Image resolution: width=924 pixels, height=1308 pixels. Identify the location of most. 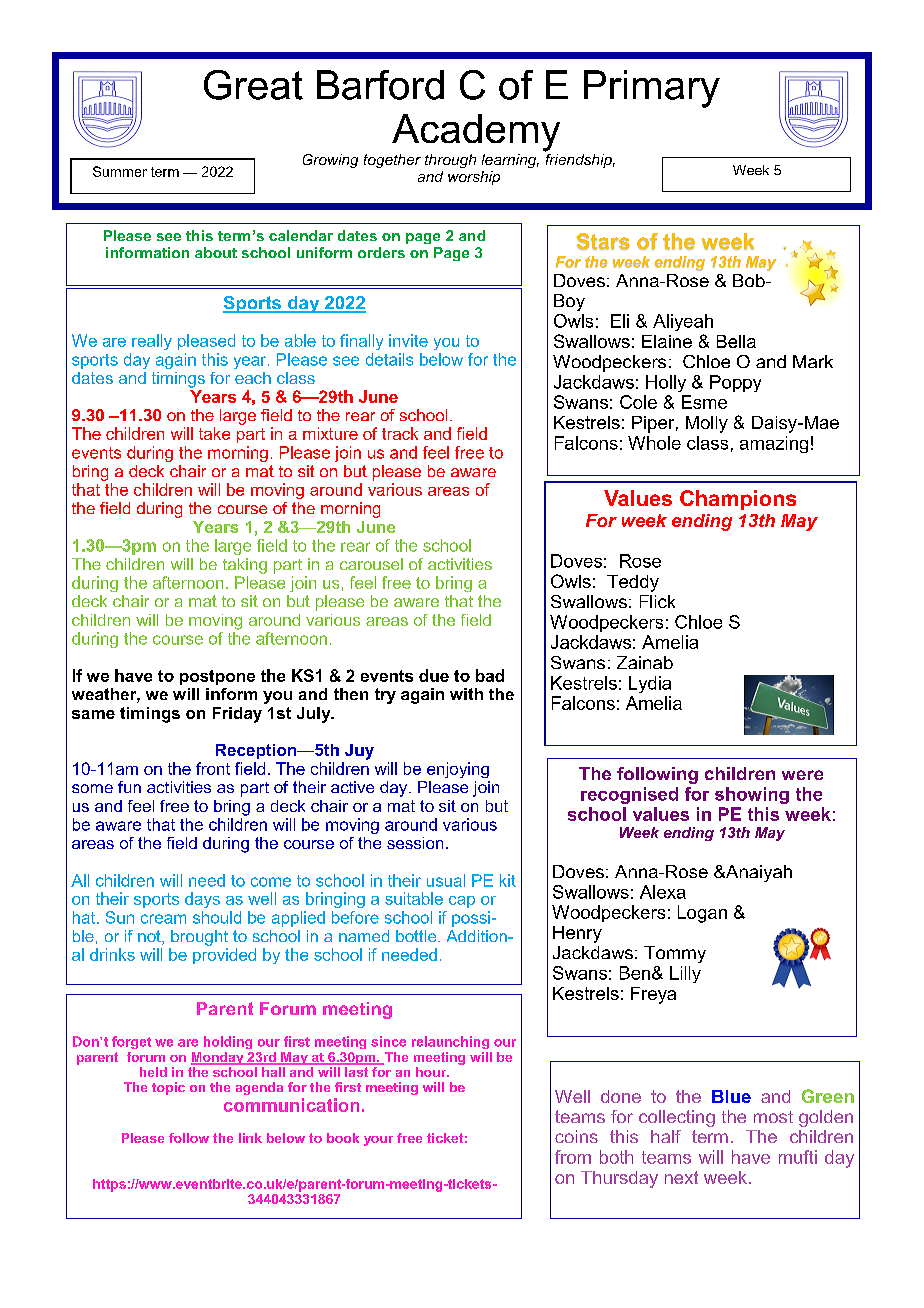
(773, 1117).
